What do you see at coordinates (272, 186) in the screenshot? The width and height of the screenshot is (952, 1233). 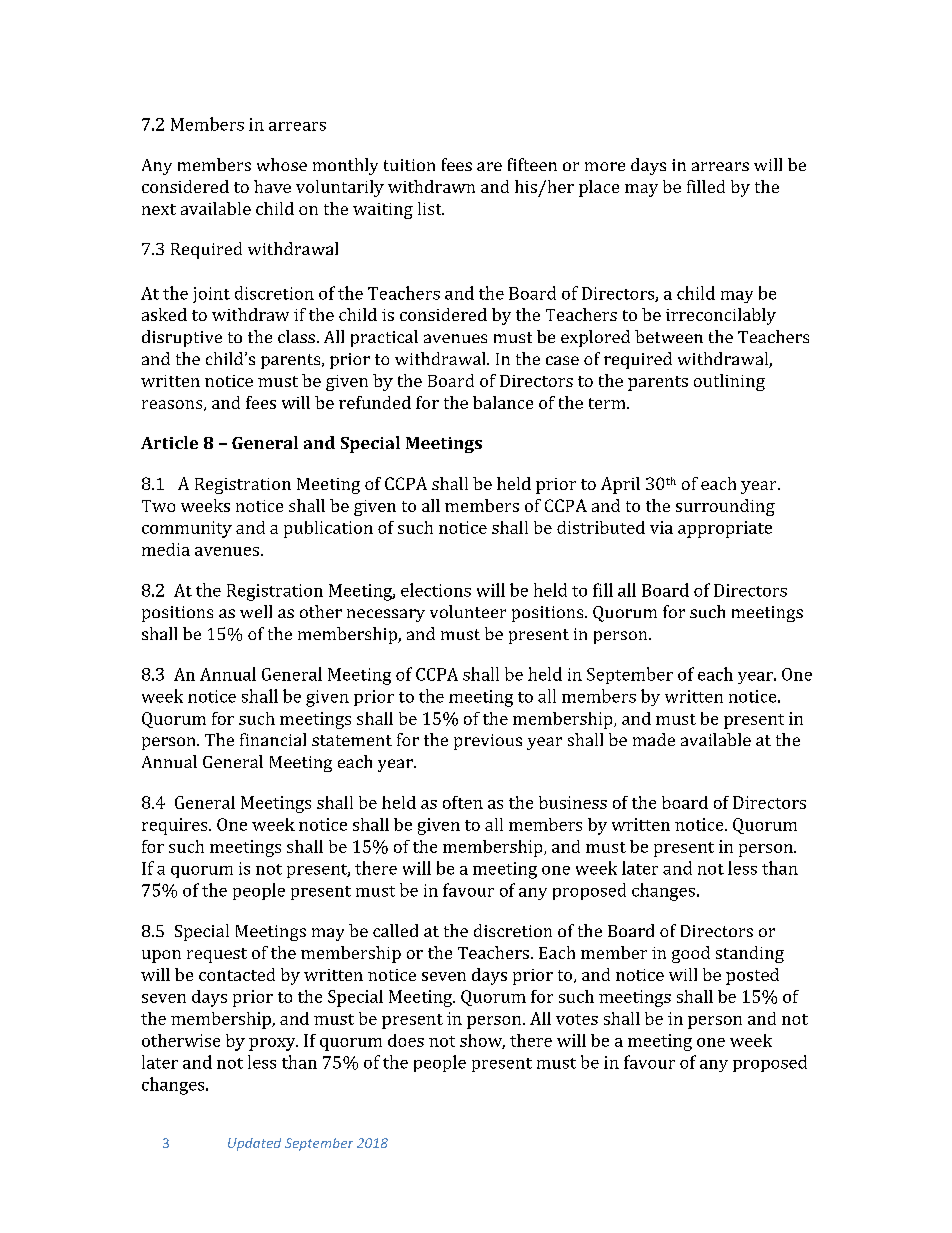 I see `have` at bounding box center [272, 186].
